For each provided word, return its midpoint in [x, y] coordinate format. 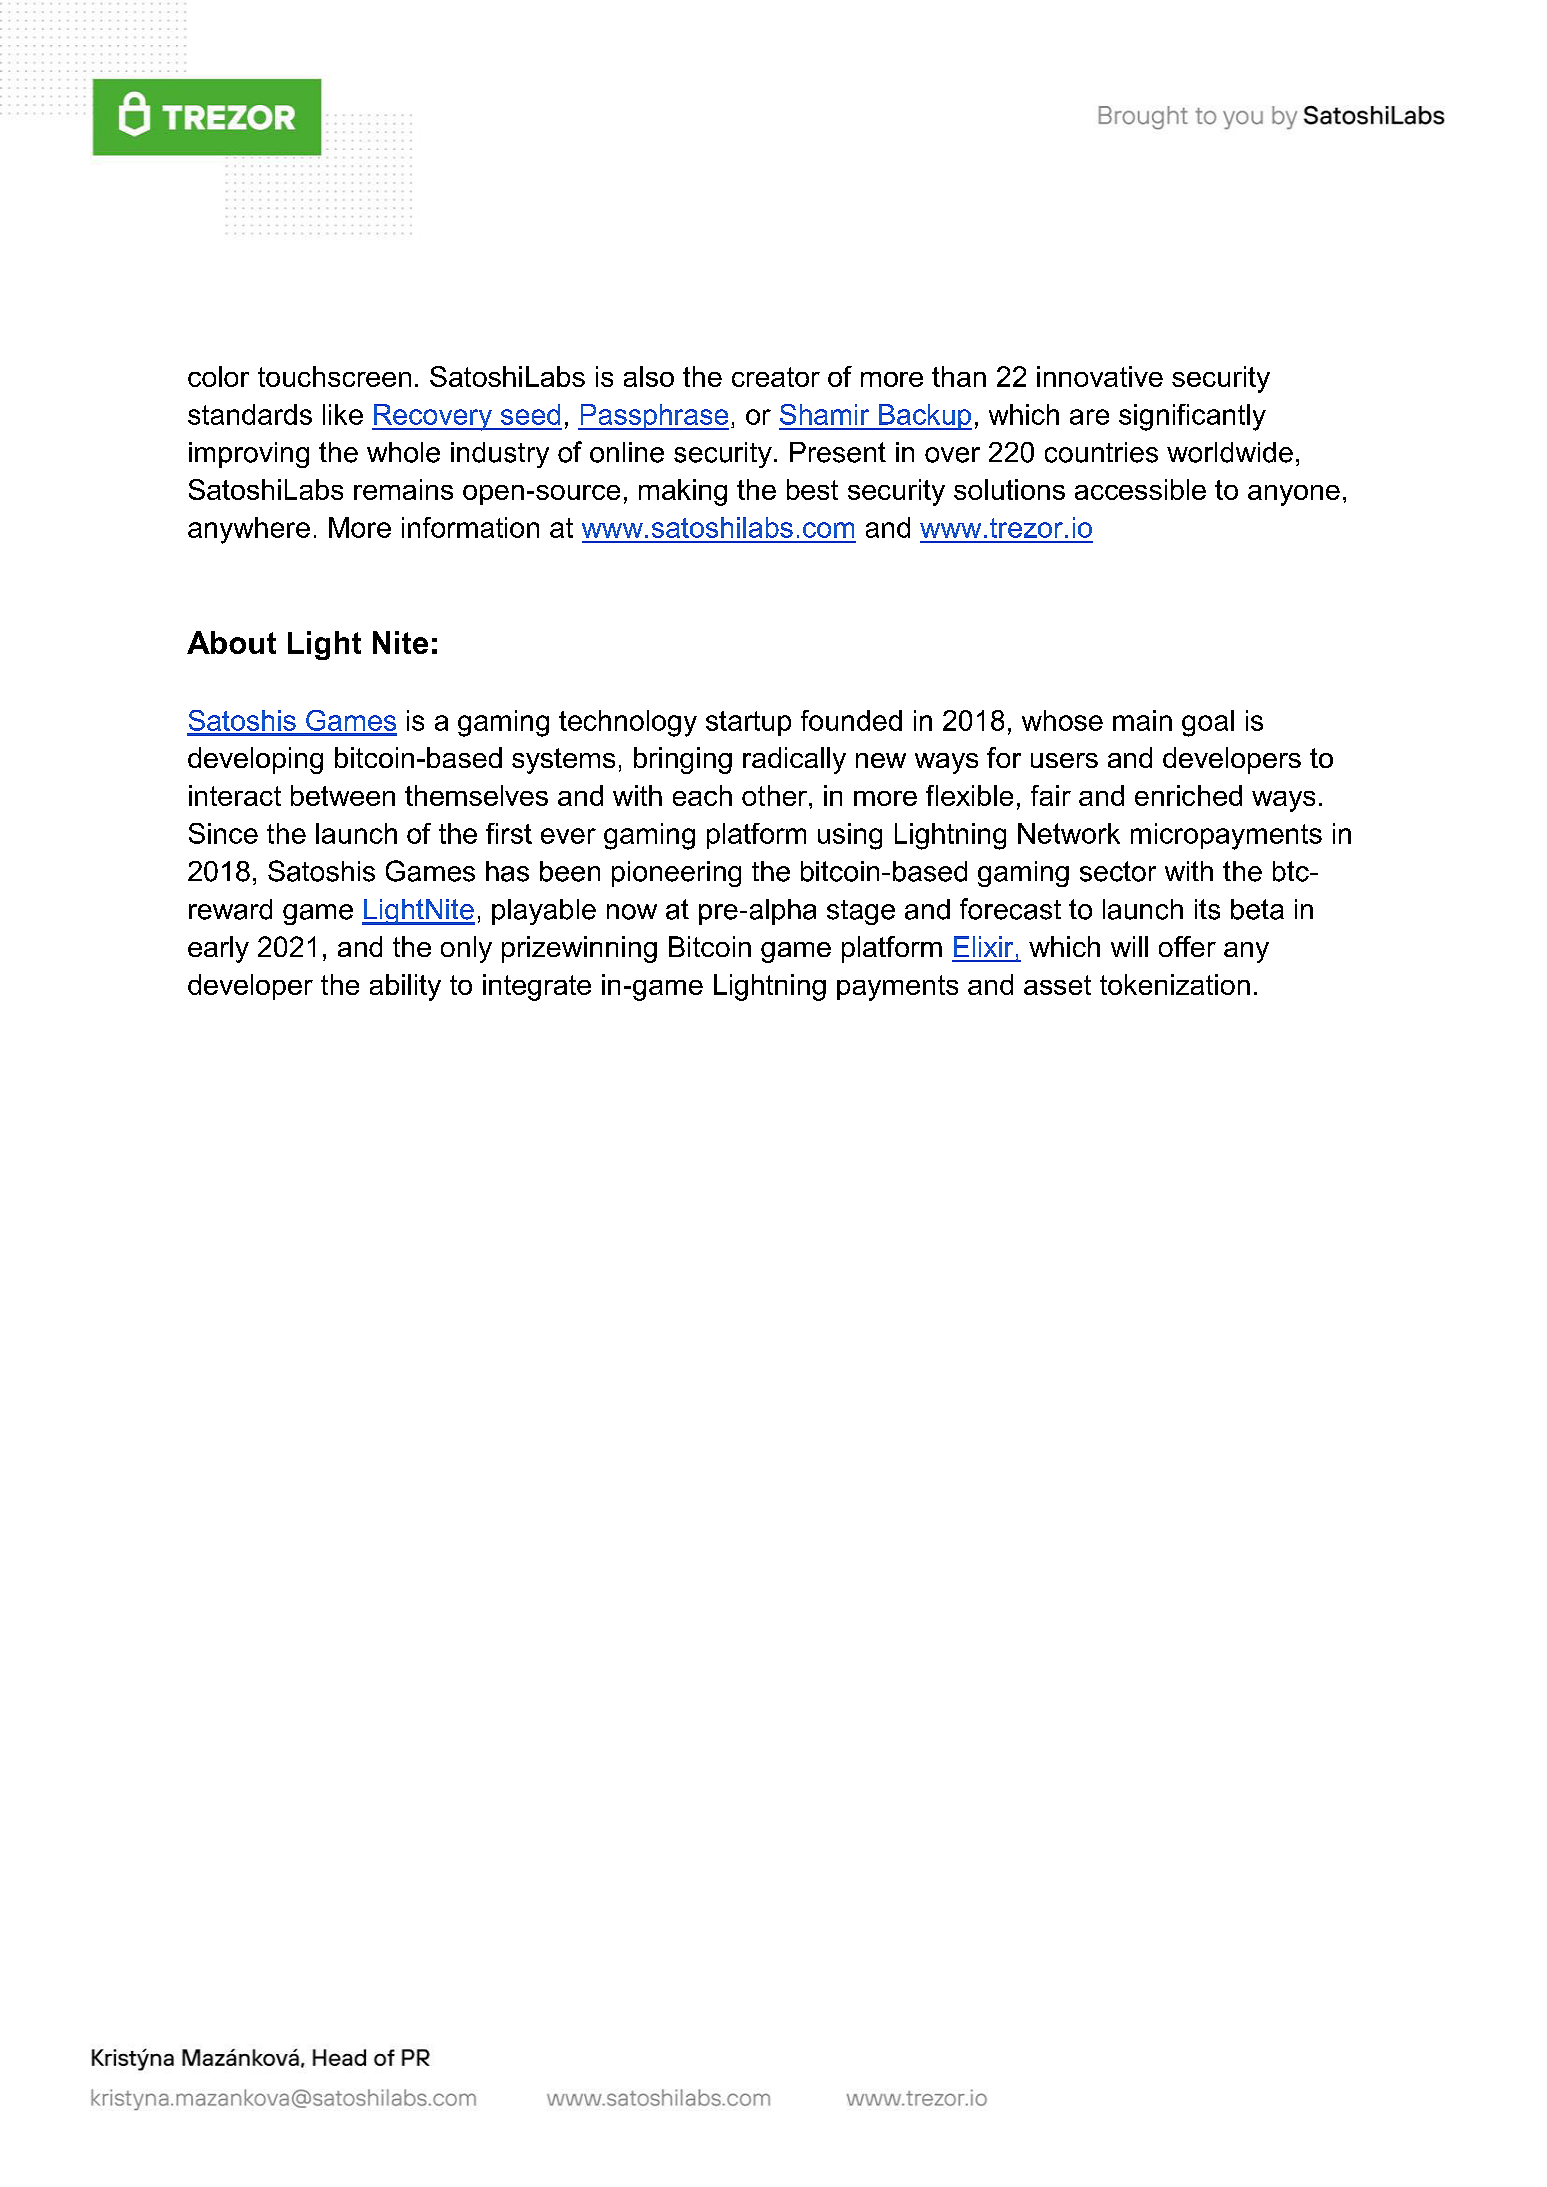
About [231, 642]
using [850, 836]
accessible [1140, 489]
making [683, 492]
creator [776, 377]
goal [1208, 723]
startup [748, 723]
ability [405, 987]
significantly [1192, 417]
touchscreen [334, 376]
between [343, 795]
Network [1069, 833]
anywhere [249, 530]
